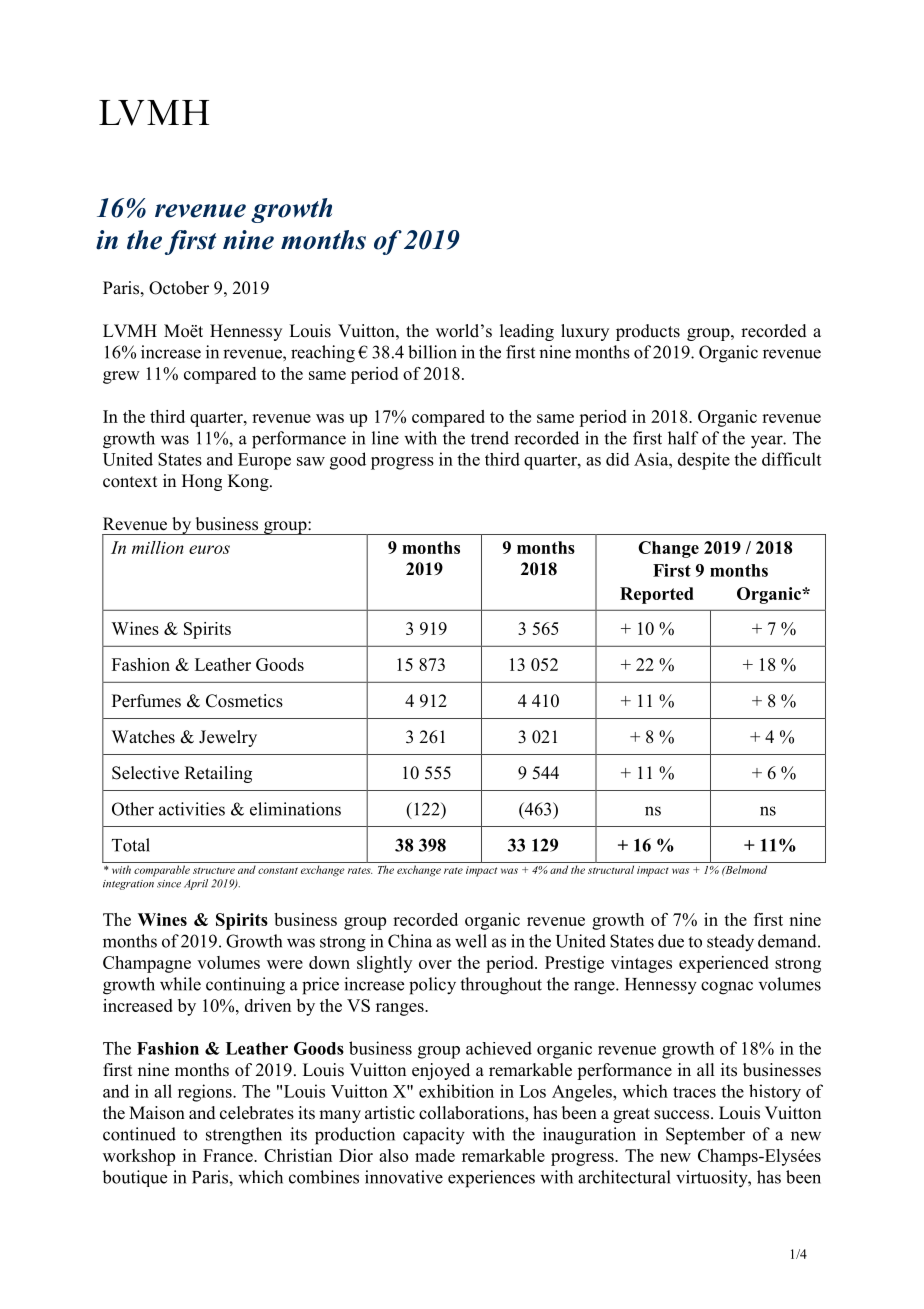 This screenshot has height=1309, width=924. I want to click on billion, so click(432, 352).
